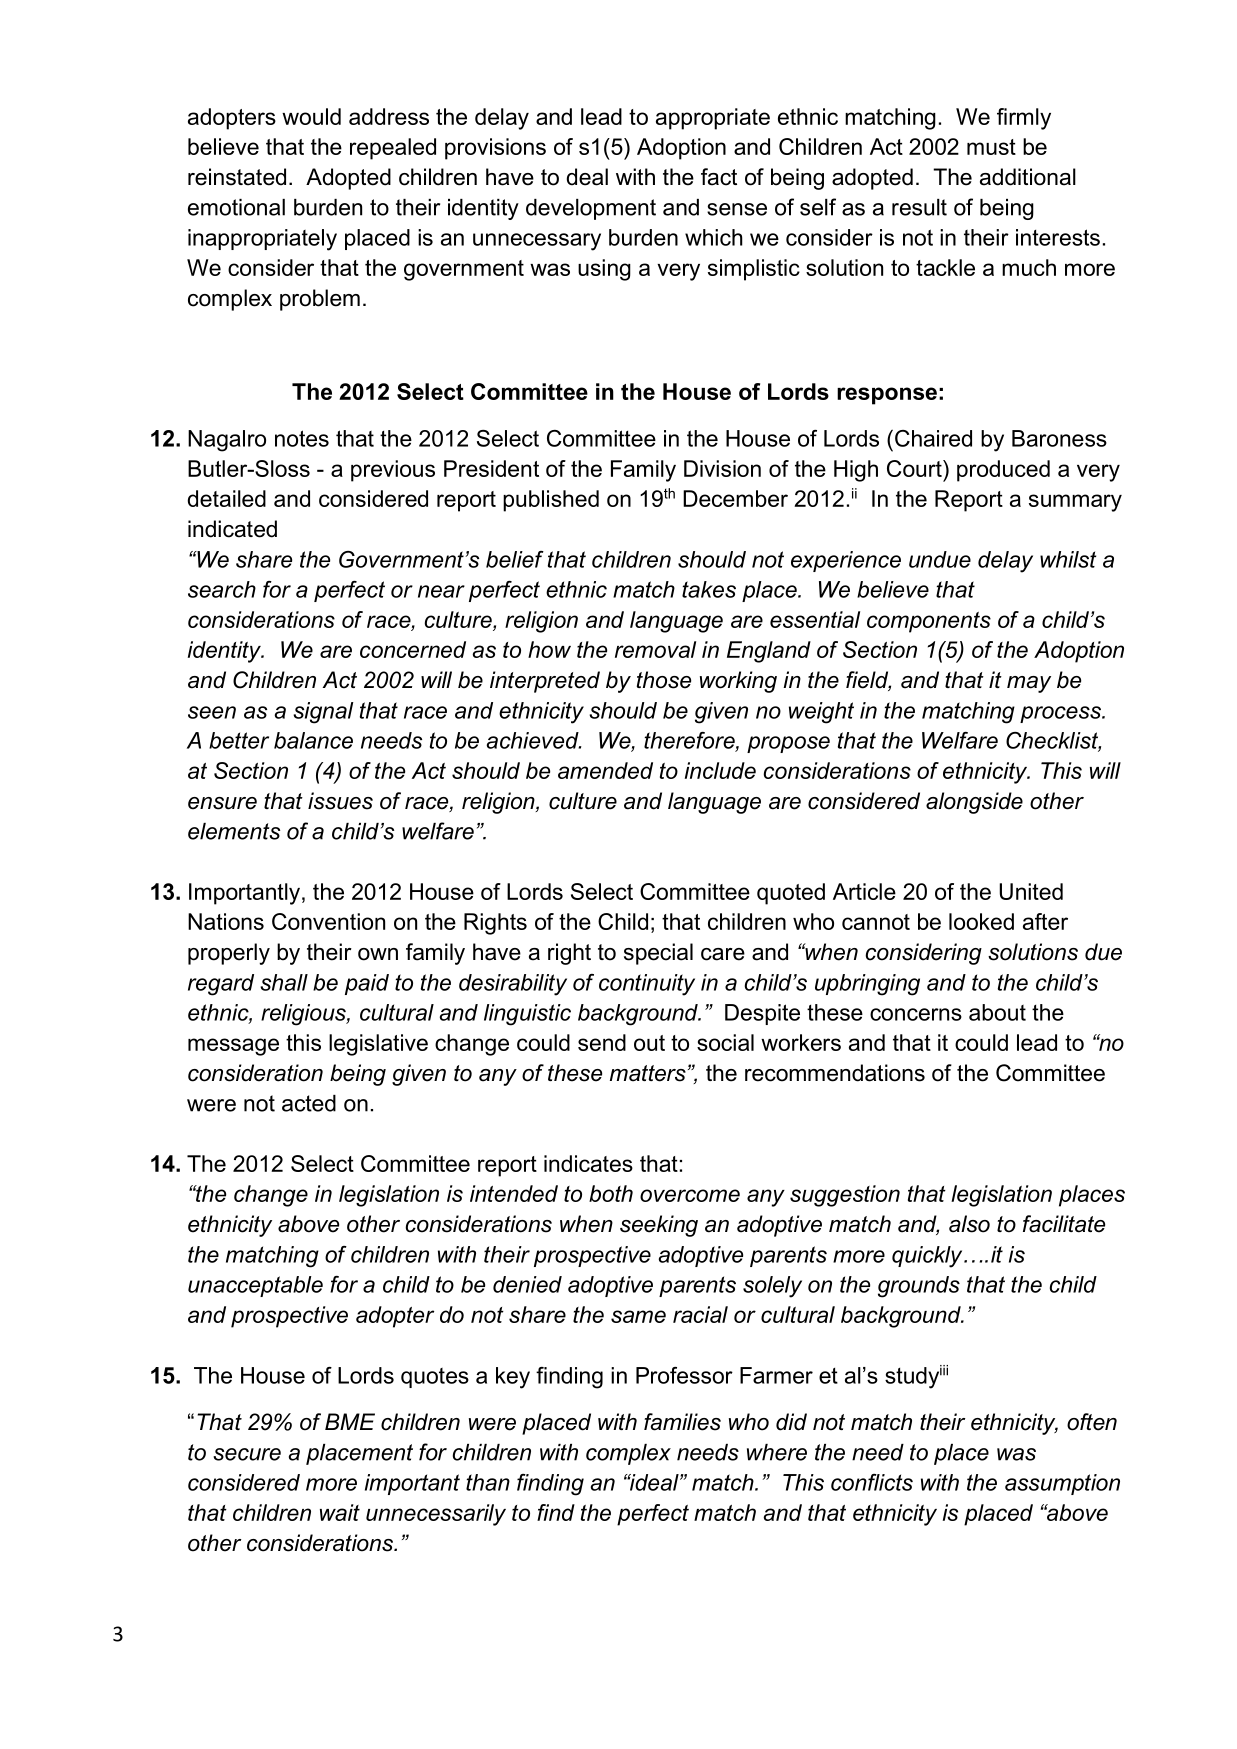 The width and height of the document is (1237, 1749). I want to click on Division, so click(722, 468).
